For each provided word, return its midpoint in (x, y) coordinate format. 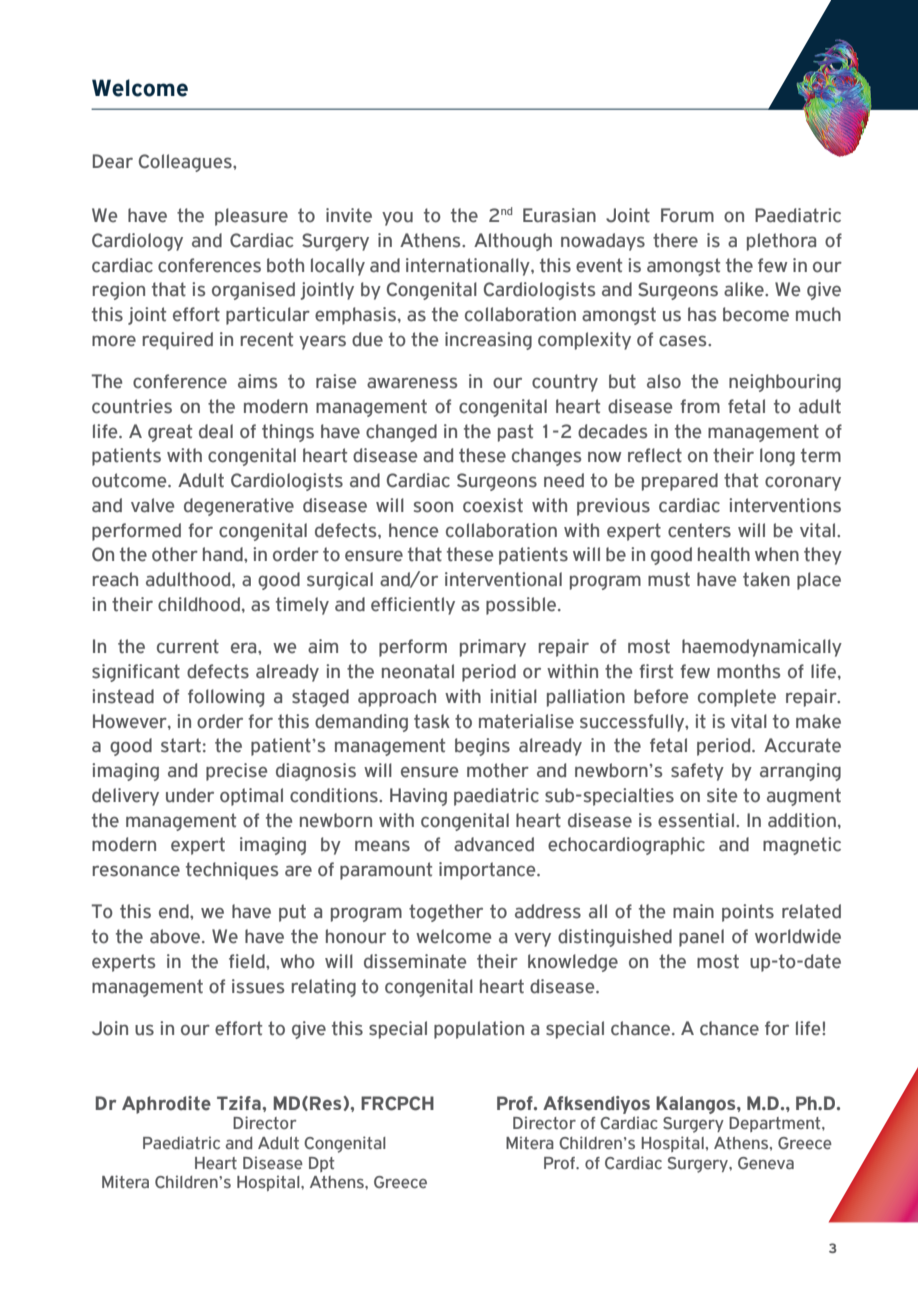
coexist (493, 505)
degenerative (239, 507)
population (479, 1030)
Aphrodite (166, 1105)
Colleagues (186, 163)
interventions (785, 505)
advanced (494, 844)
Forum (687, 215)
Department (776, 1124)
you (397, 218)
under (190, 795)
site (722, 795)
